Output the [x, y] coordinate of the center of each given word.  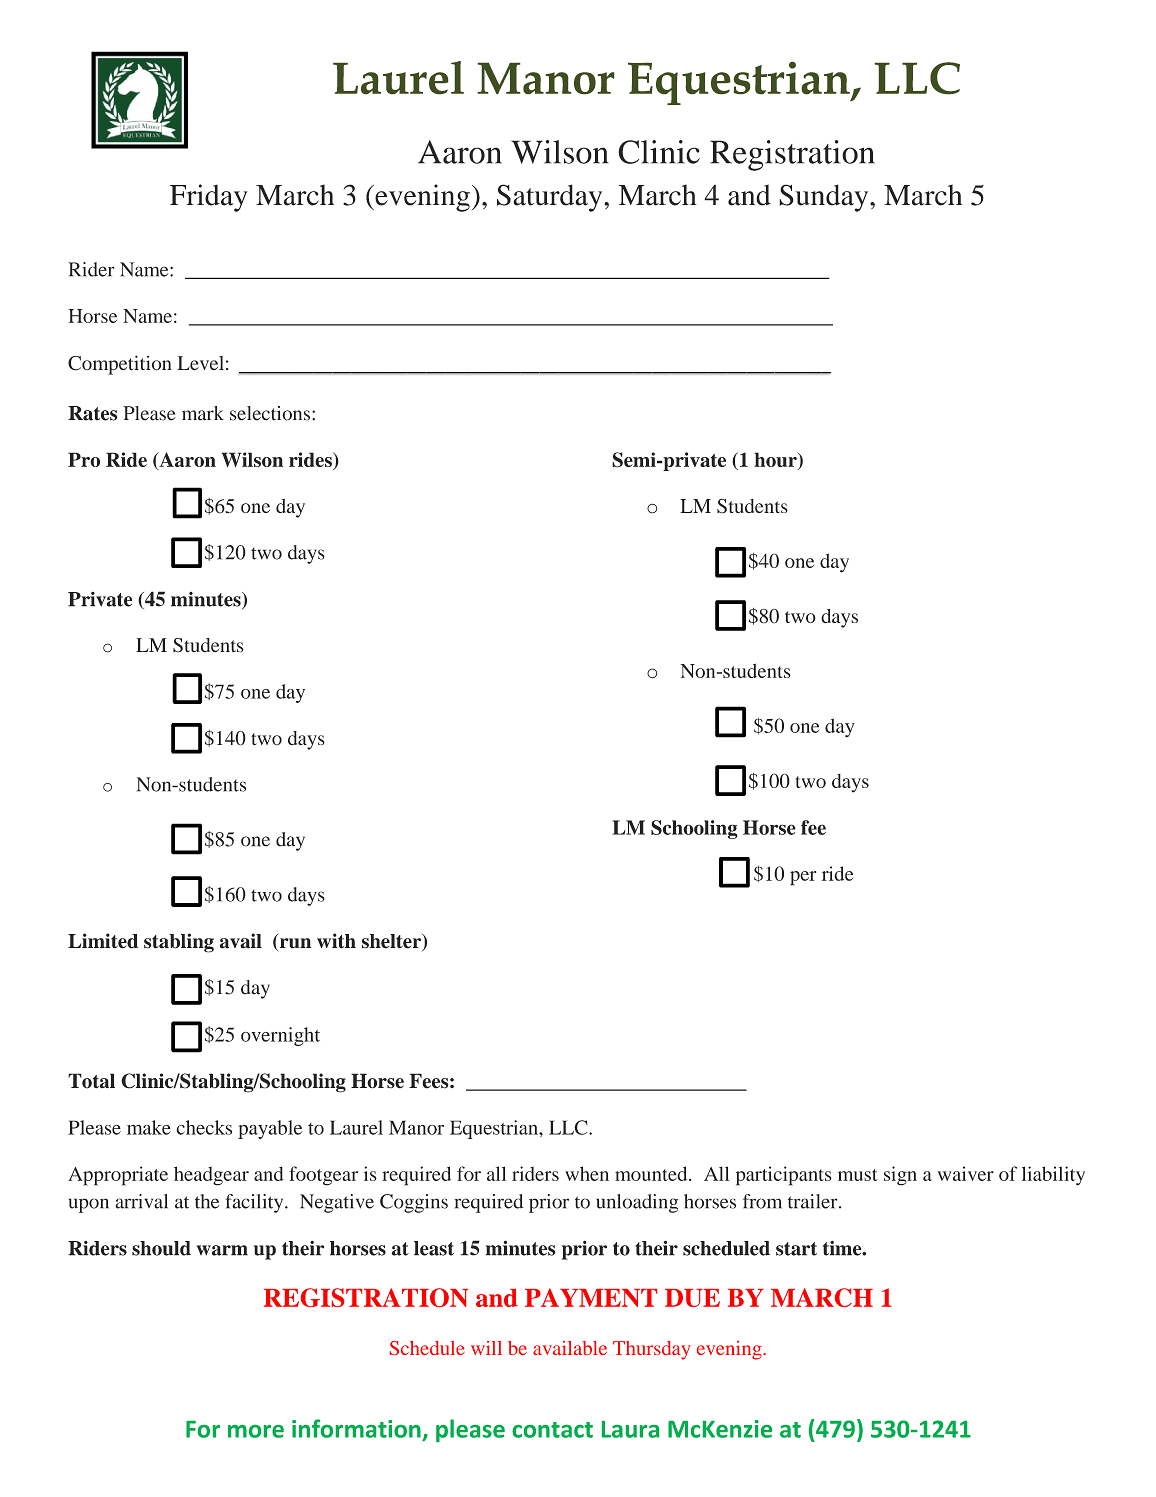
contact [552, 1430]
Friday [209, 198]
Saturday [551, 198]
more [256, 1431]
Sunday [825, 198]
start [796, 1249]
